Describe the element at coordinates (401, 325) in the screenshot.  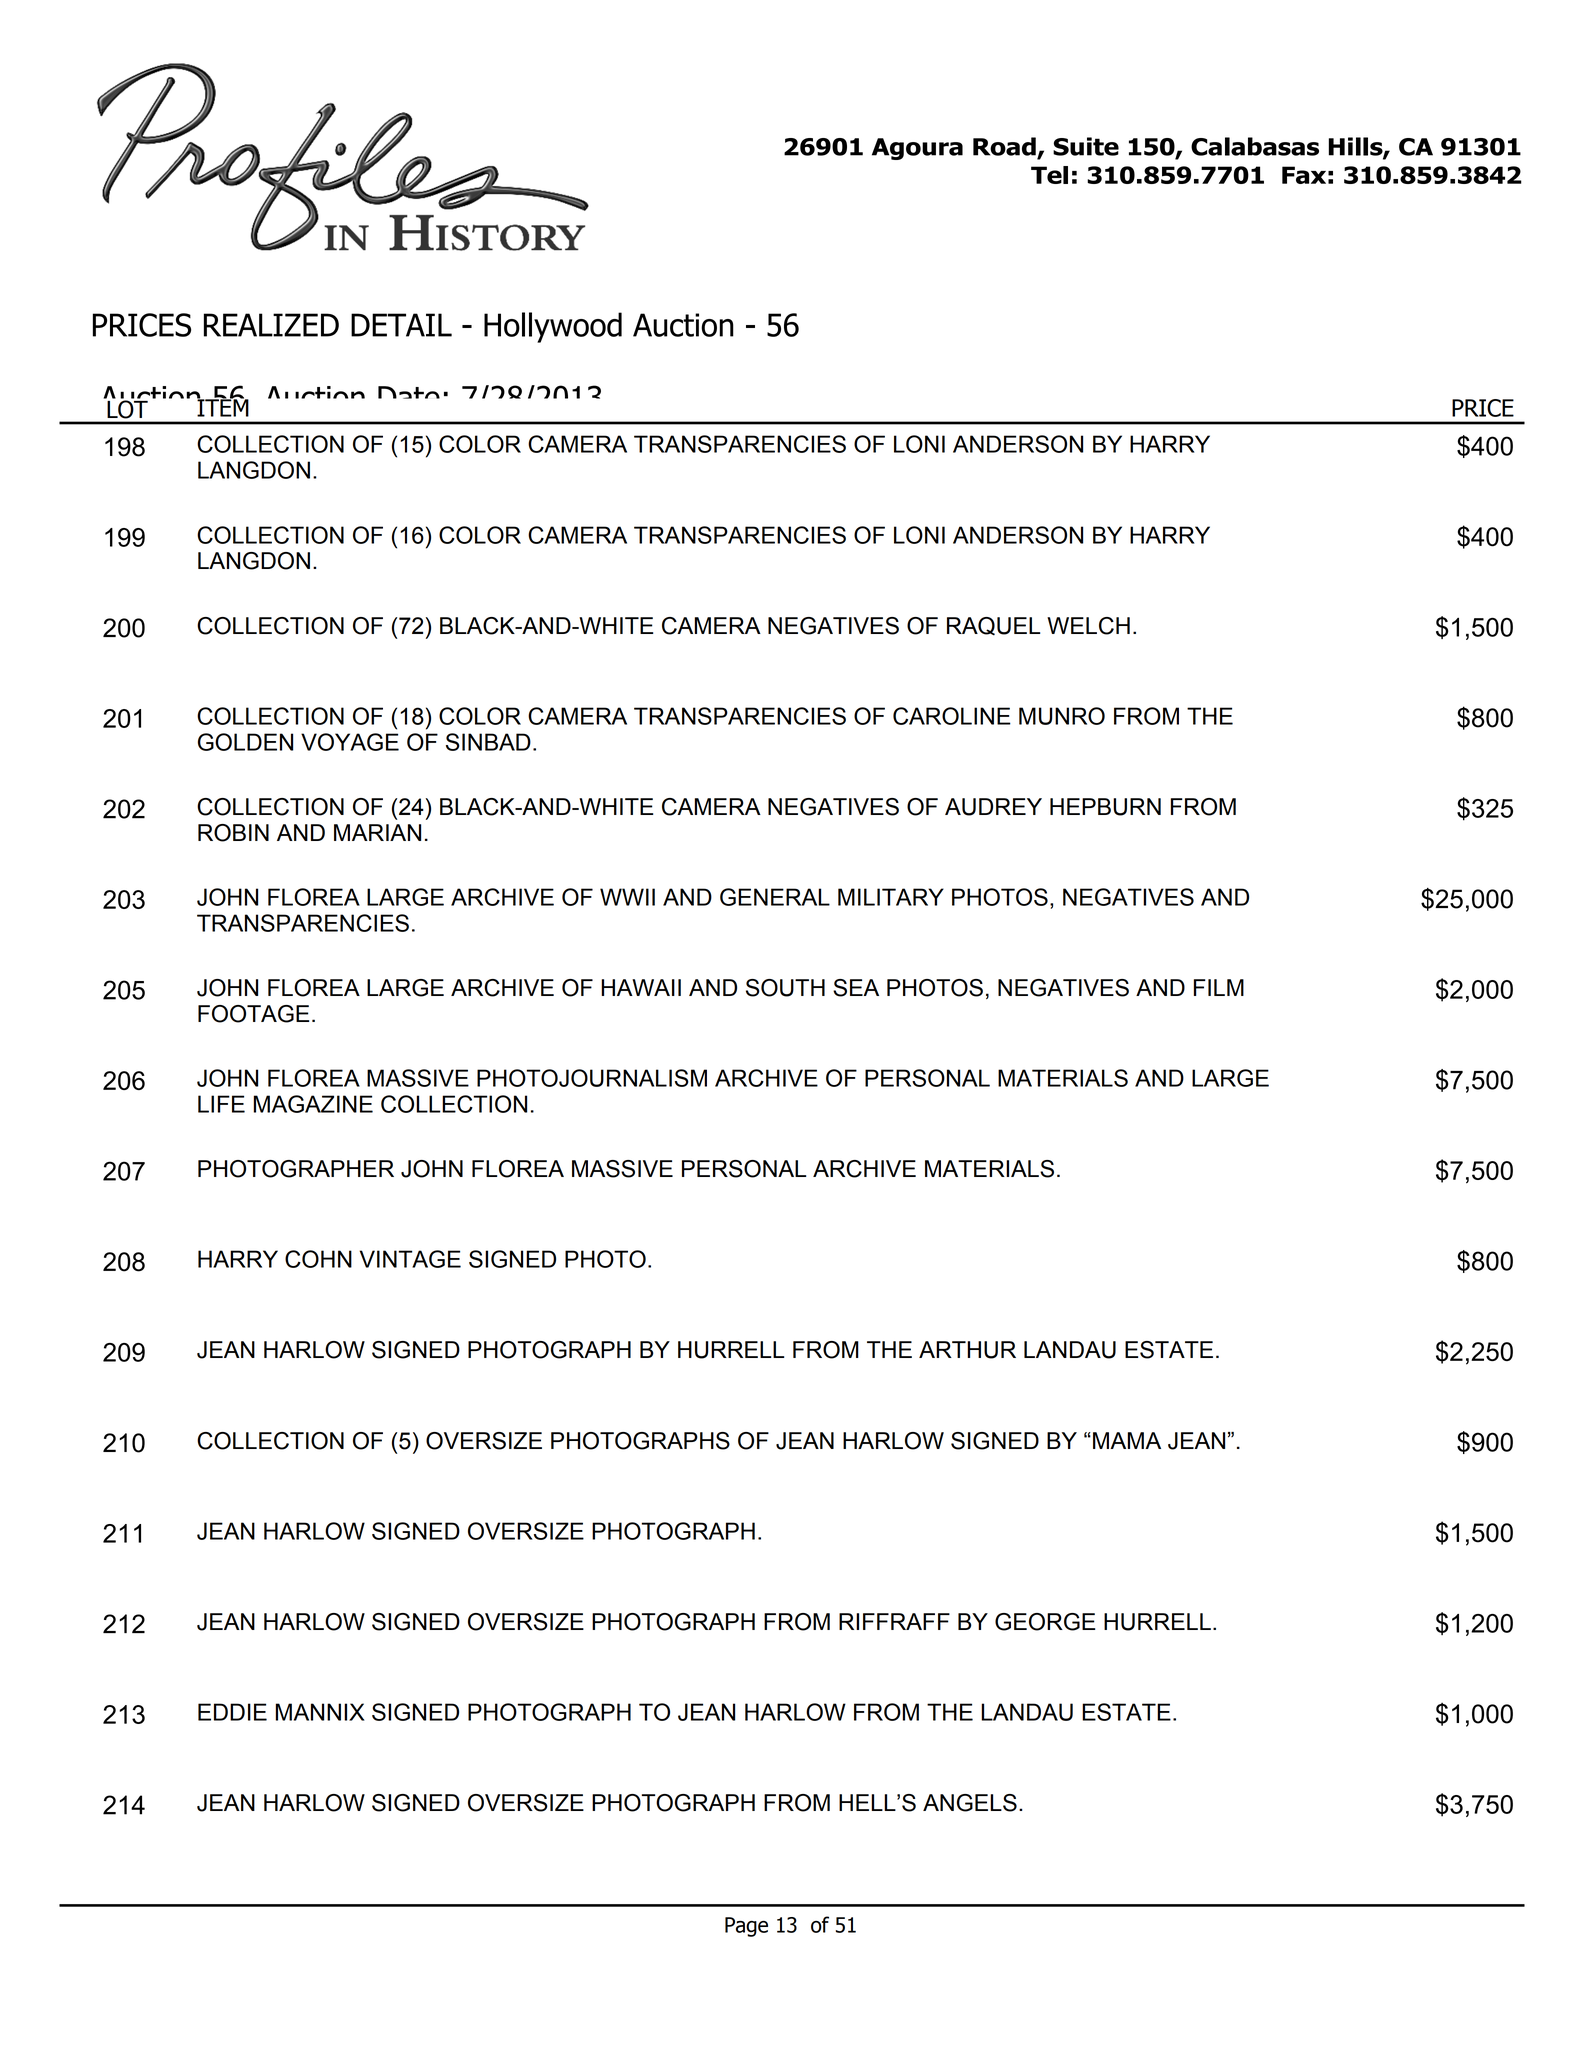
I see `DETAIL` at that location.
